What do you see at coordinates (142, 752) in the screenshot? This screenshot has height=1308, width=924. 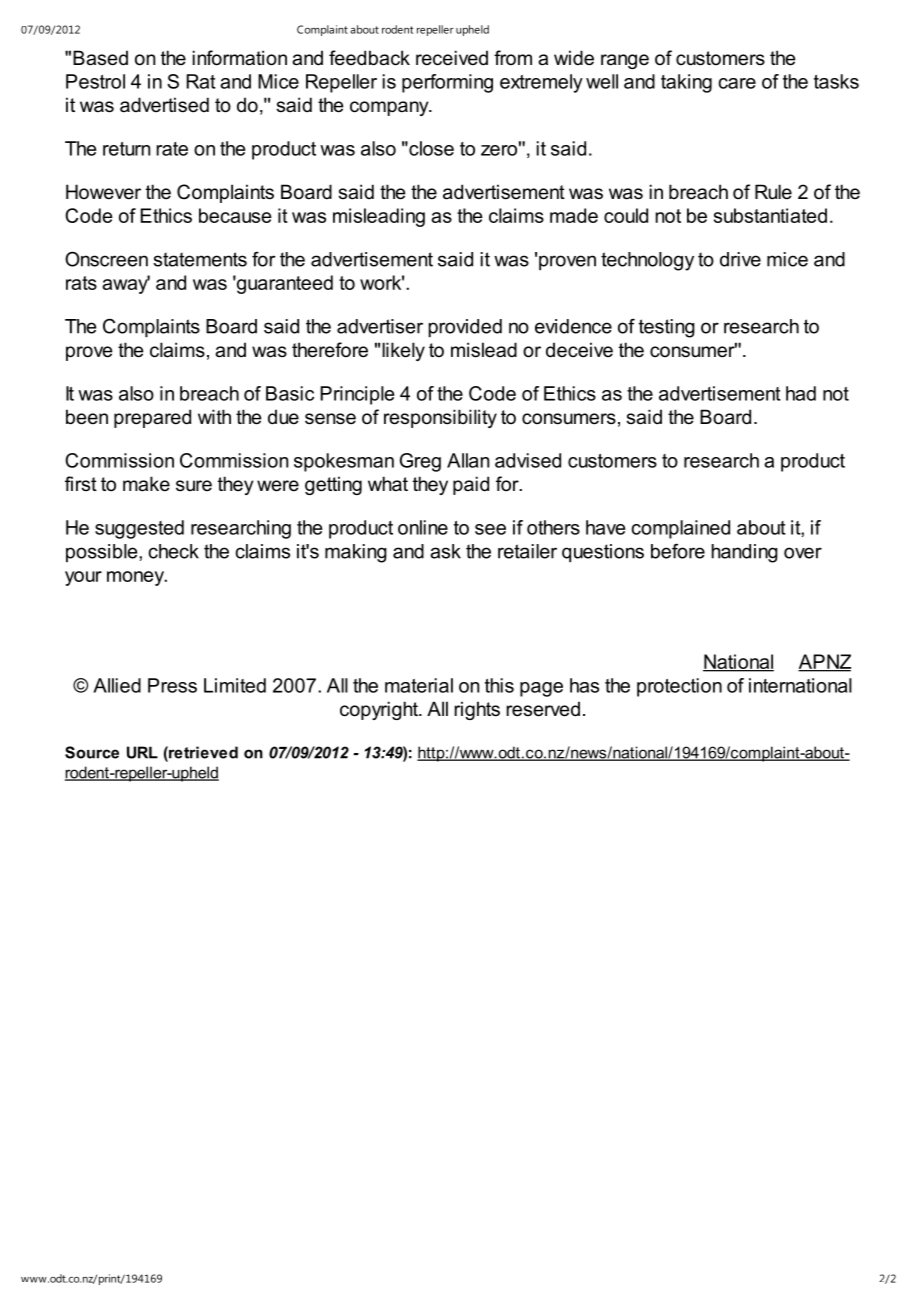 I see `URL` at bounding box center [142, 752].
